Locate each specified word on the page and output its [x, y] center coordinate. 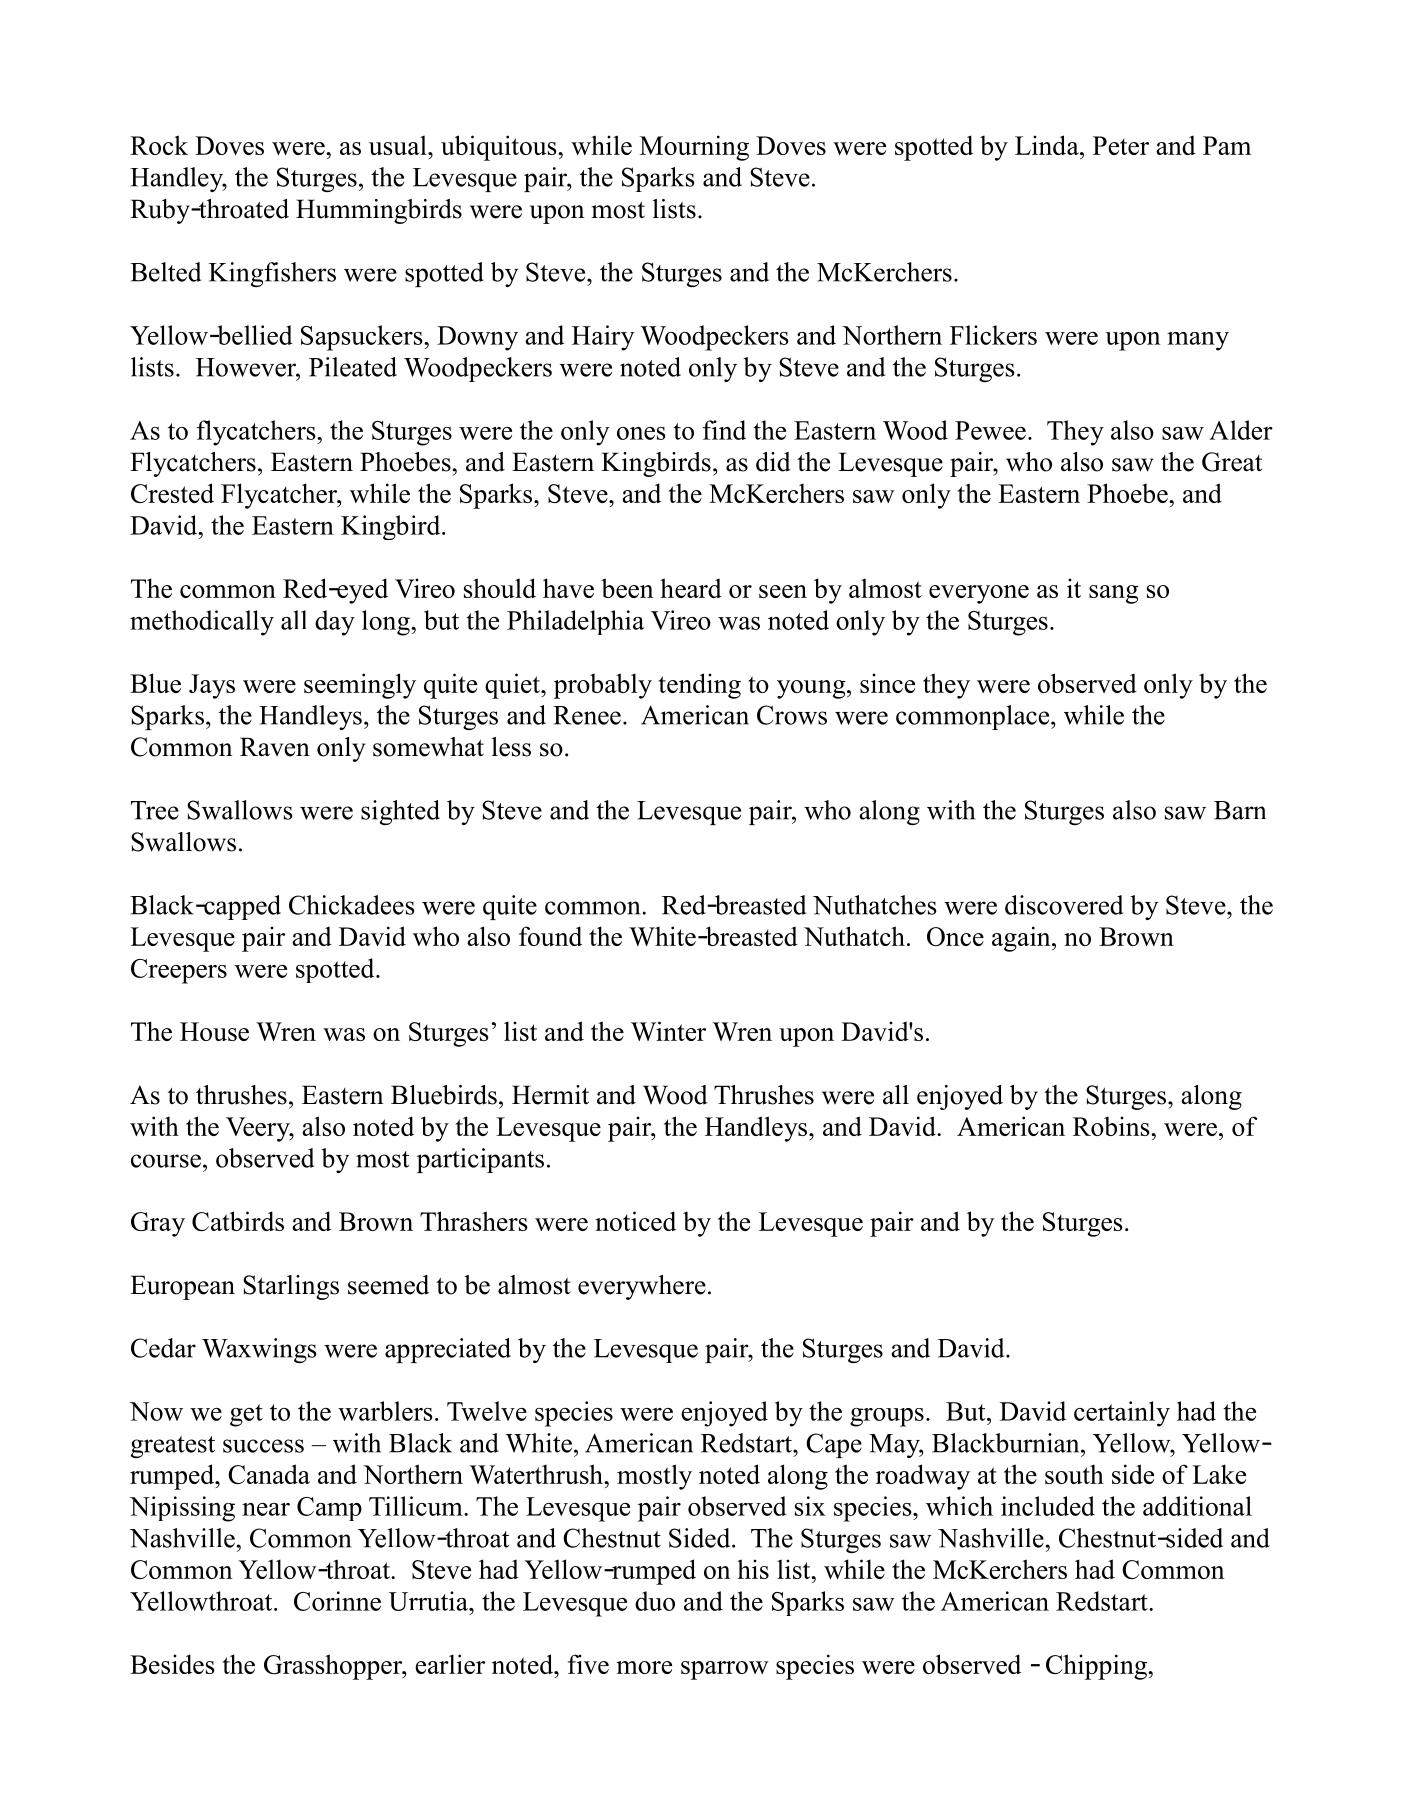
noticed [635, 1221]
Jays [212, 686]
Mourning [694, 148]
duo [655, 1601]
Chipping [1098, 1667]
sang [1114, 594]
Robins [1112, 1126]
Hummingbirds [379, 211]
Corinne [337, 1601]
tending [700, 686]
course [166, 1161]
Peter [1121, 145]
